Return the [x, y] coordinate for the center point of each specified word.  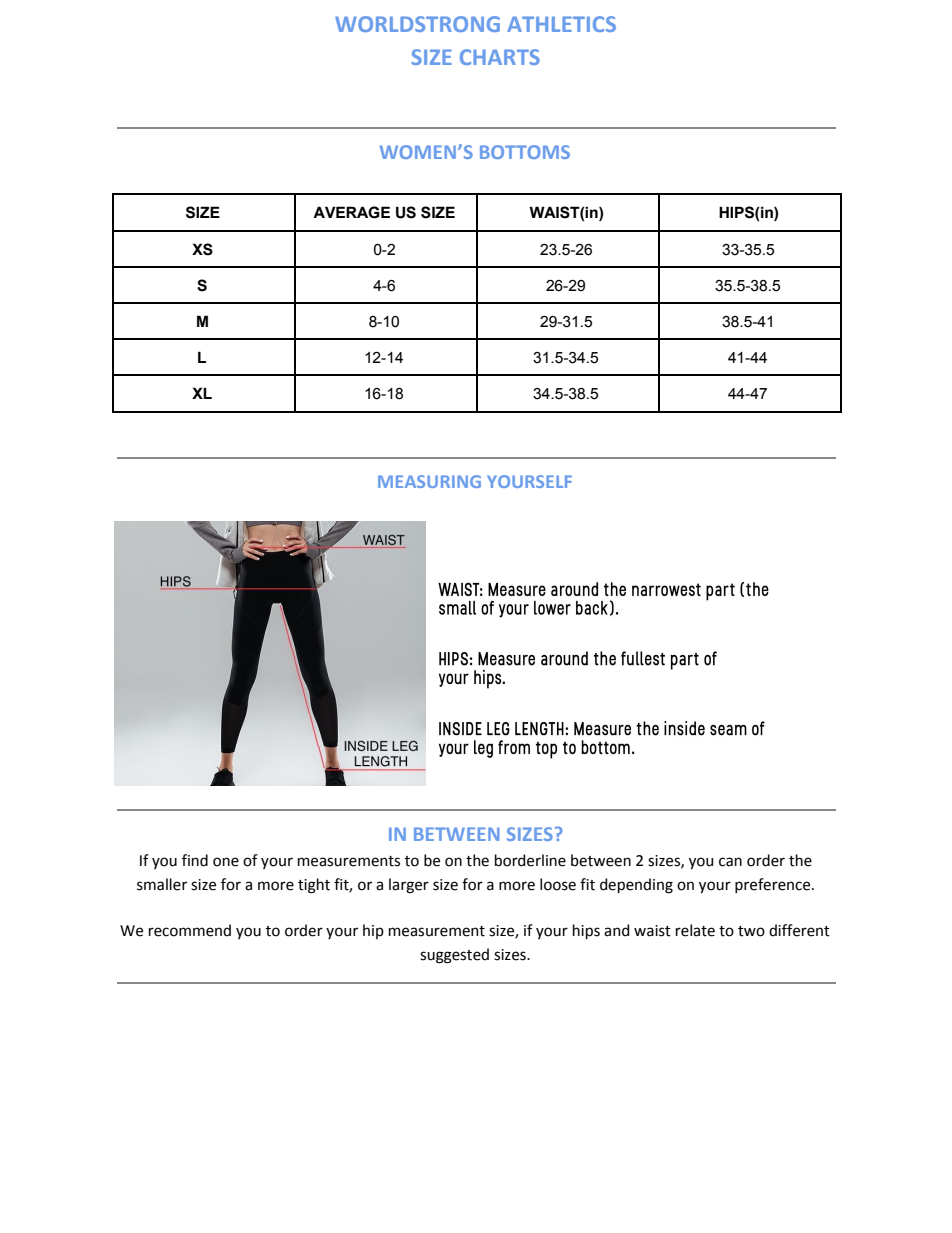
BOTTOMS [525, 152]
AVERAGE [351, 212]
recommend [190, 930]
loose [558, 884]
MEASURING [429, 481]
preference [774, 885]
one [226, 862]
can [730, 862]
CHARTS [500, 57]
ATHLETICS [561, 24]
